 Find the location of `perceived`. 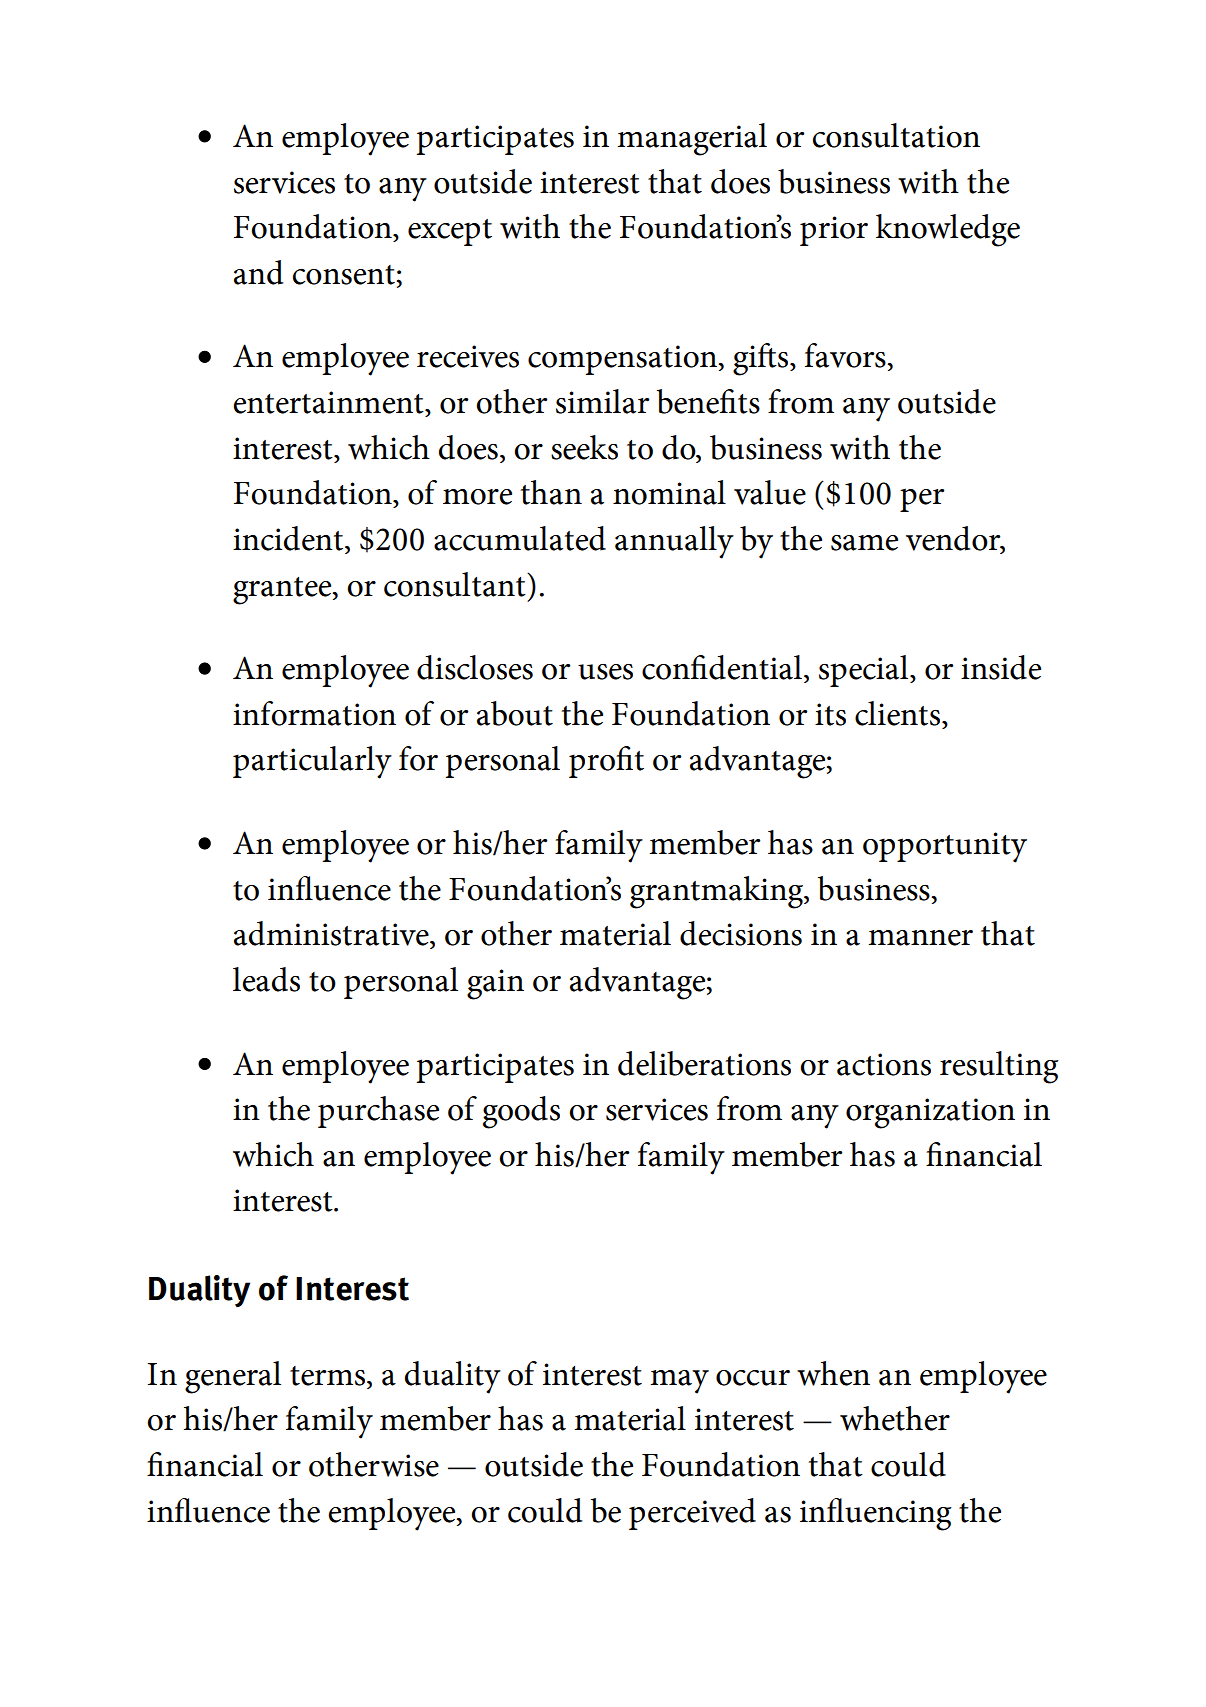

perceived is located at coordinates (692, 1514).
